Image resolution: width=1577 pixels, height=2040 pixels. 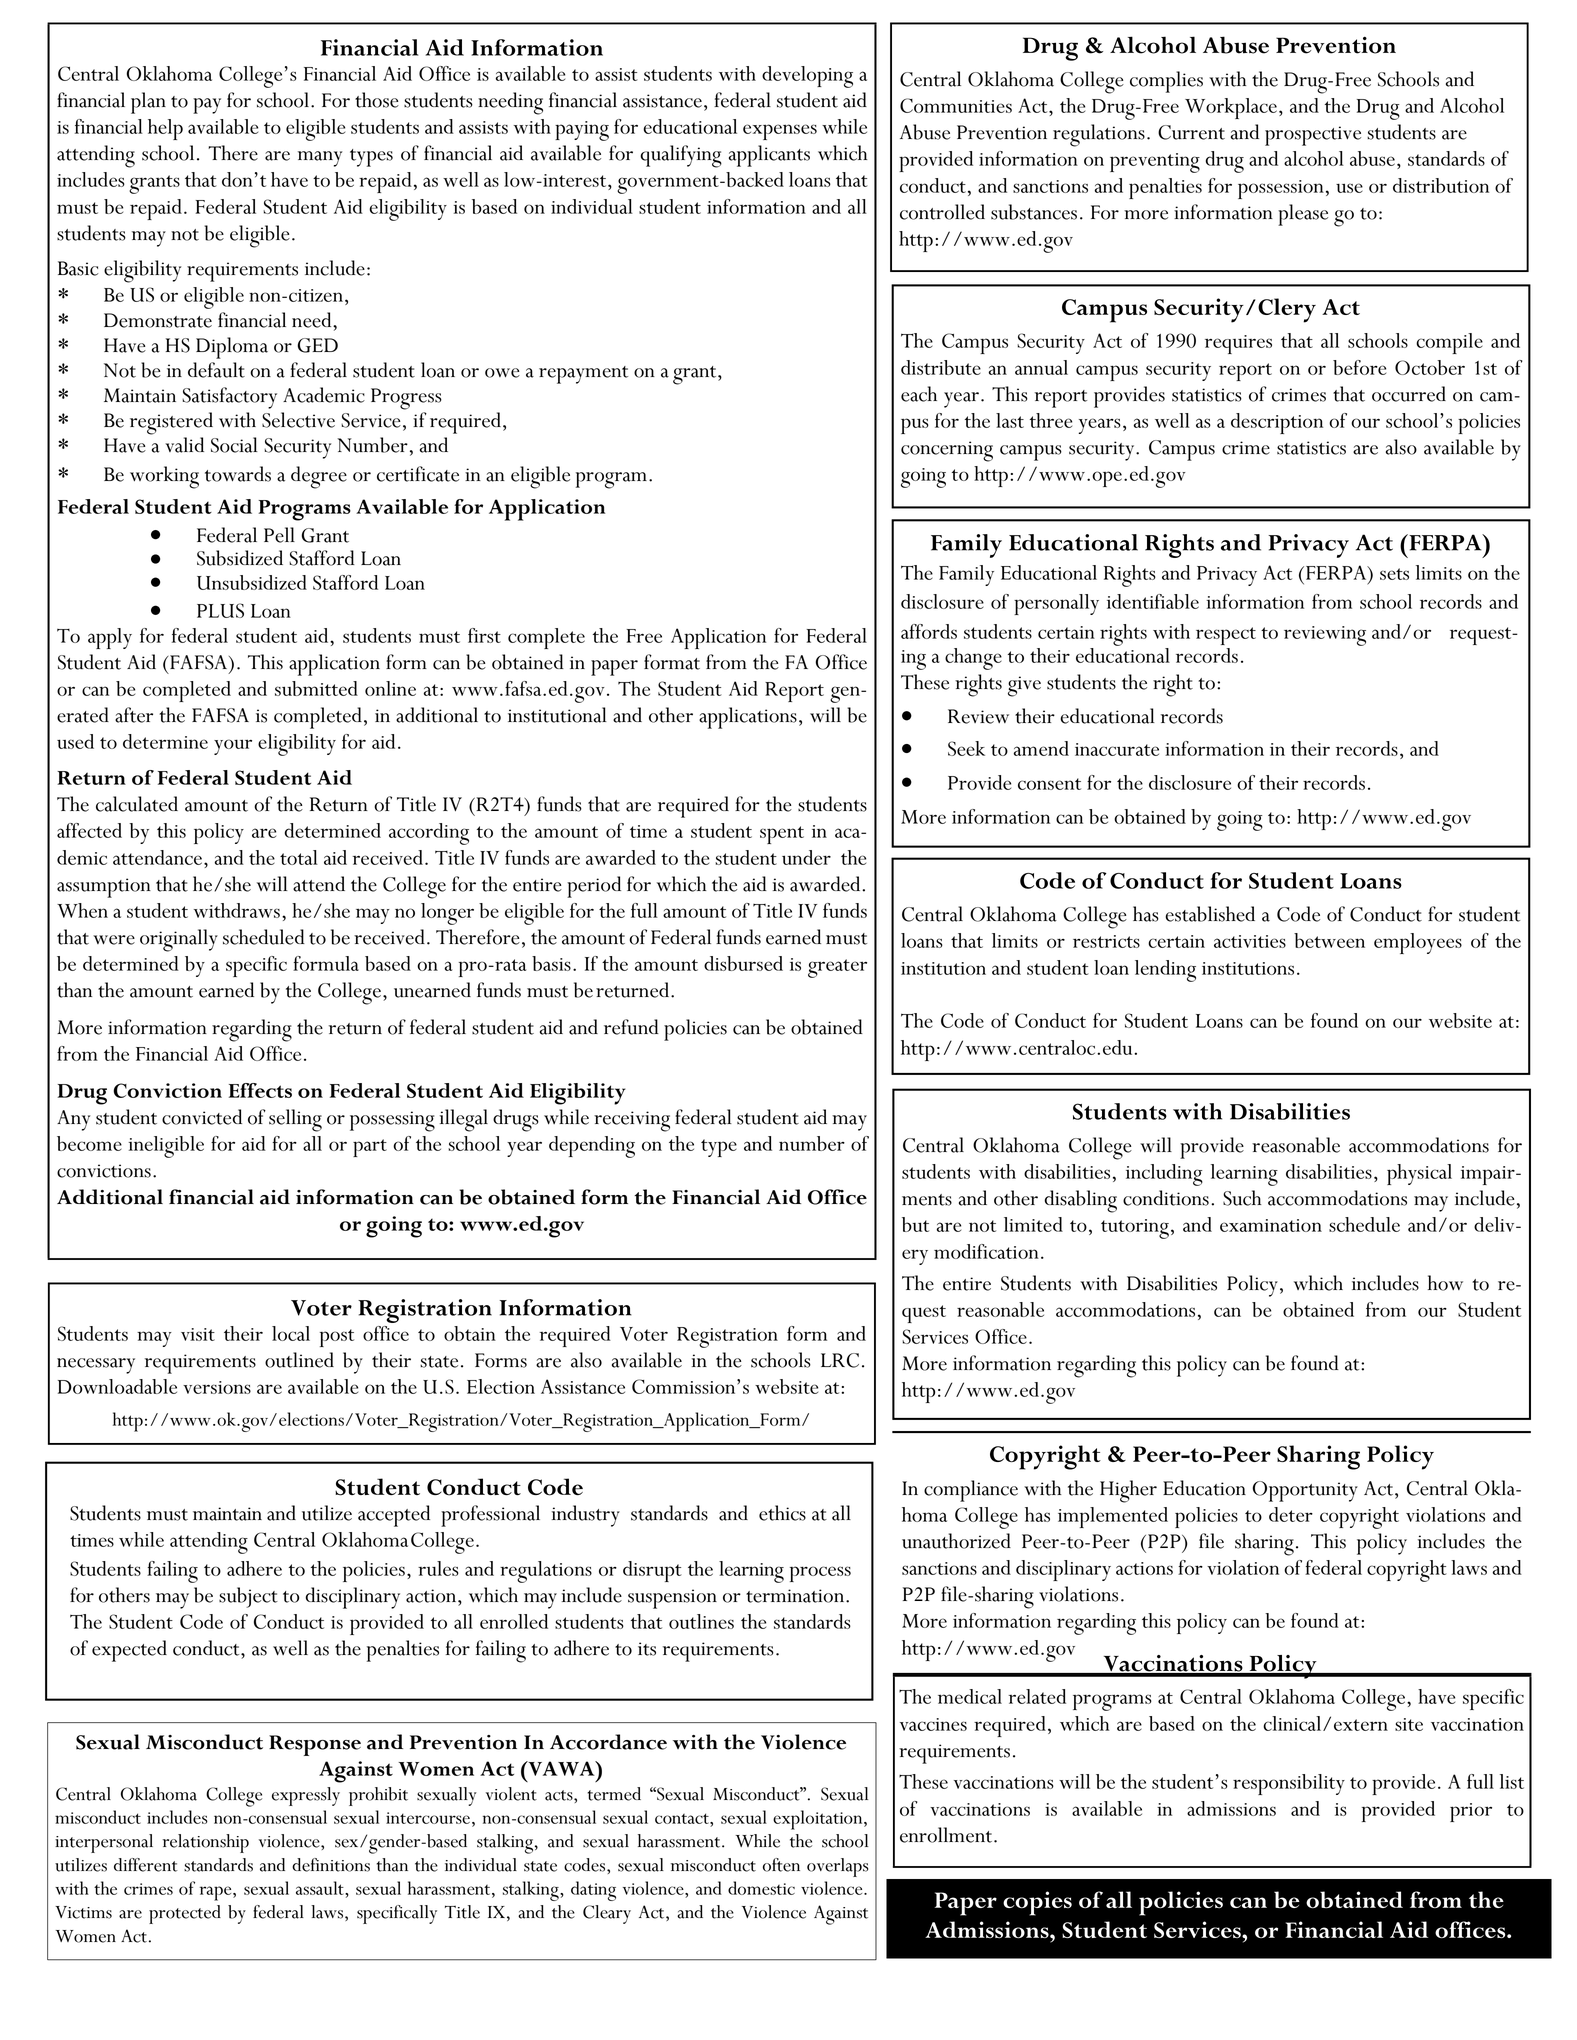 What do you see at coordinates (206, 1843) in the screenshot?
I see `relationship` at bounding box center [206, 1843].
